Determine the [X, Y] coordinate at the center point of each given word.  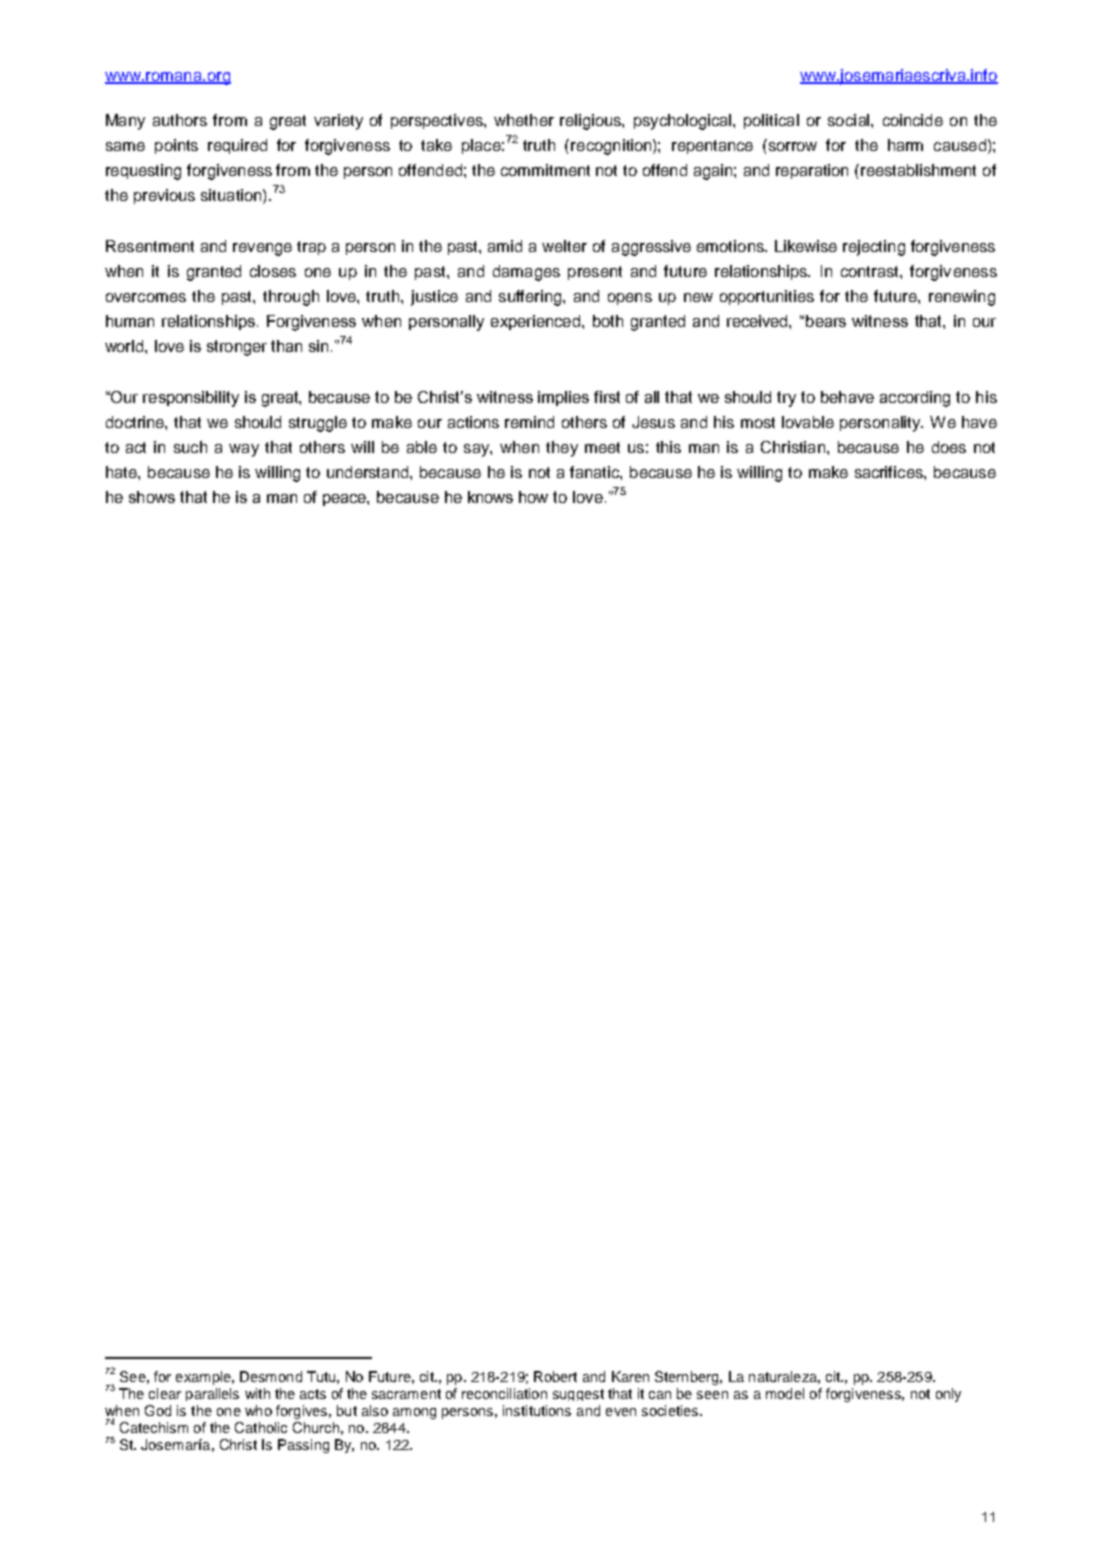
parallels [212, 1394]
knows [490, 497]
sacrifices [890, 472]
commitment [545, 170]
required [237, 146]
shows [152, 497]
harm [905, 145]
